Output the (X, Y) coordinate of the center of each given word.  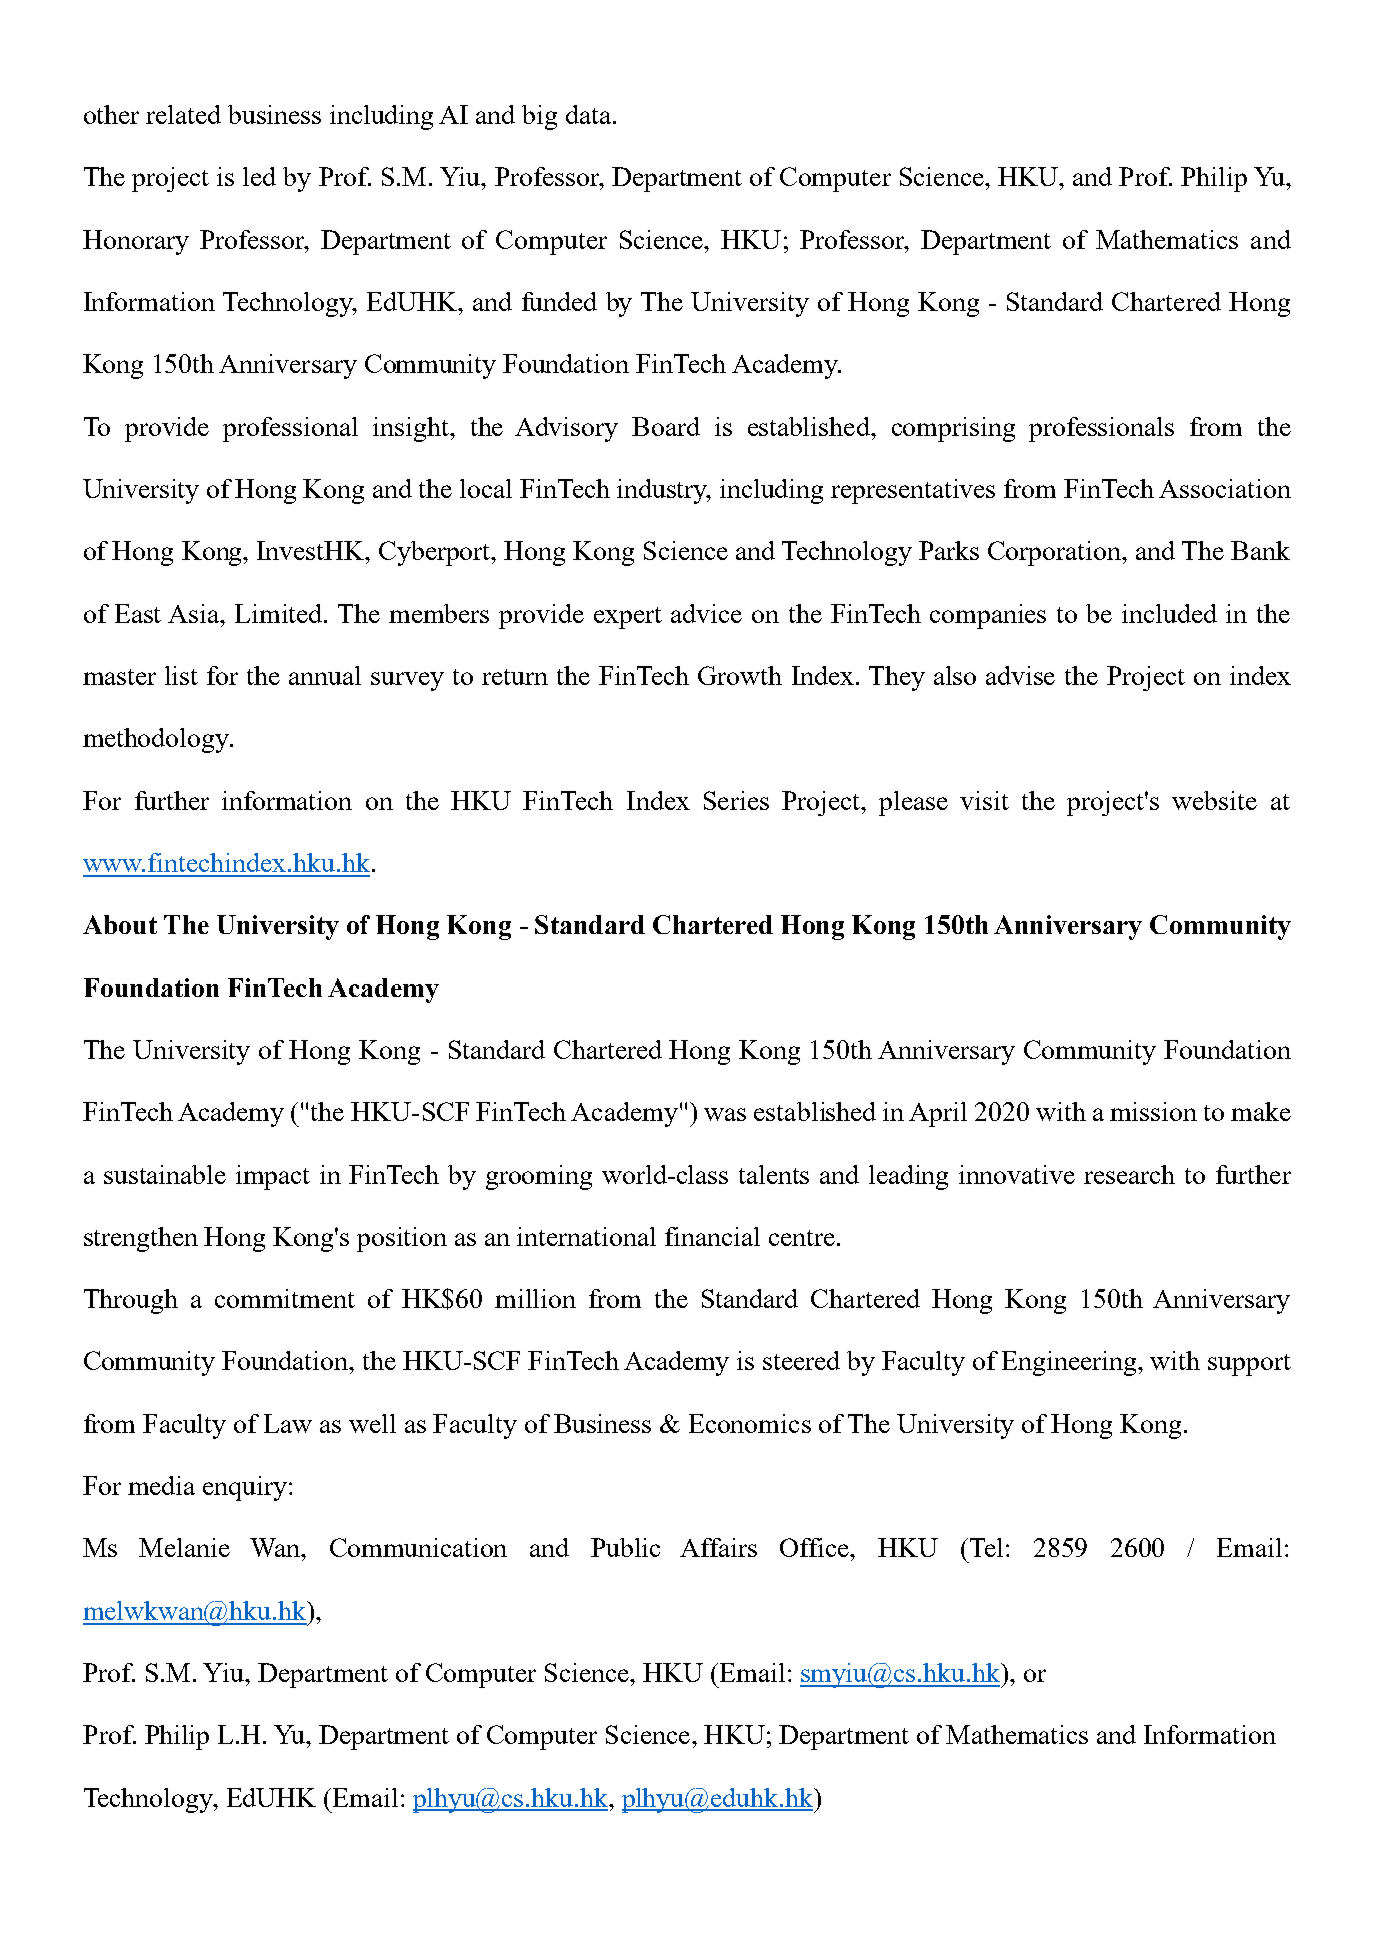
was (725, 1114)
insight (412, 429)
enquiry (246, 1488)
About (120, 924)
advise (1020, 675)
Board (666, 426)
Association (1225, 488)
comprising (953, 429)
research (1129, 1174)
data (590, 114)
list (181, 675)
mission (1153, 1111)
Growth (740, 675)
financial (712, 1236)
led (259, 176)
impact (273, 1177)
